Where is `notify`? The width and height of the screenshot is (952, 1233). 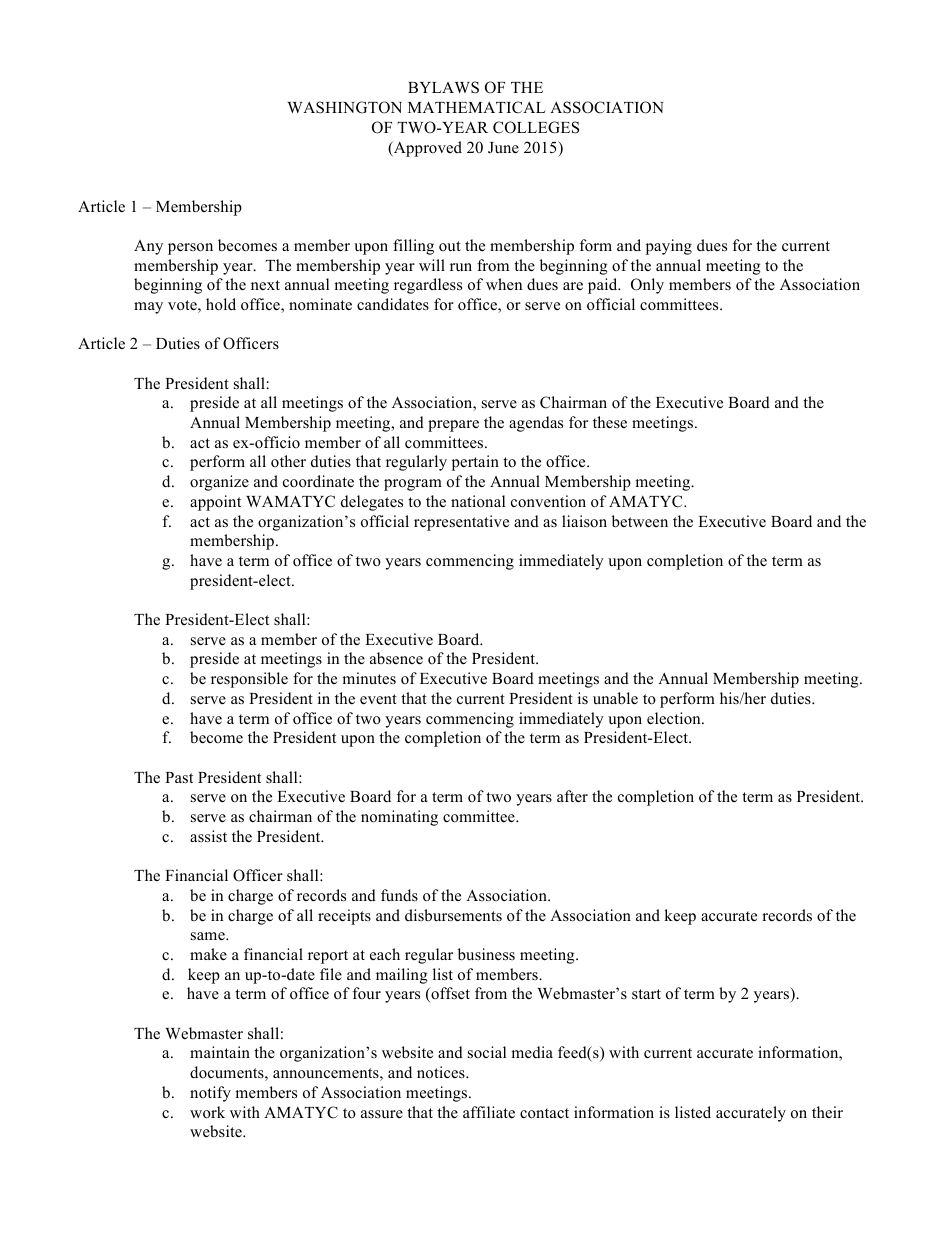
notify is located at coordinates (210, 1094).
